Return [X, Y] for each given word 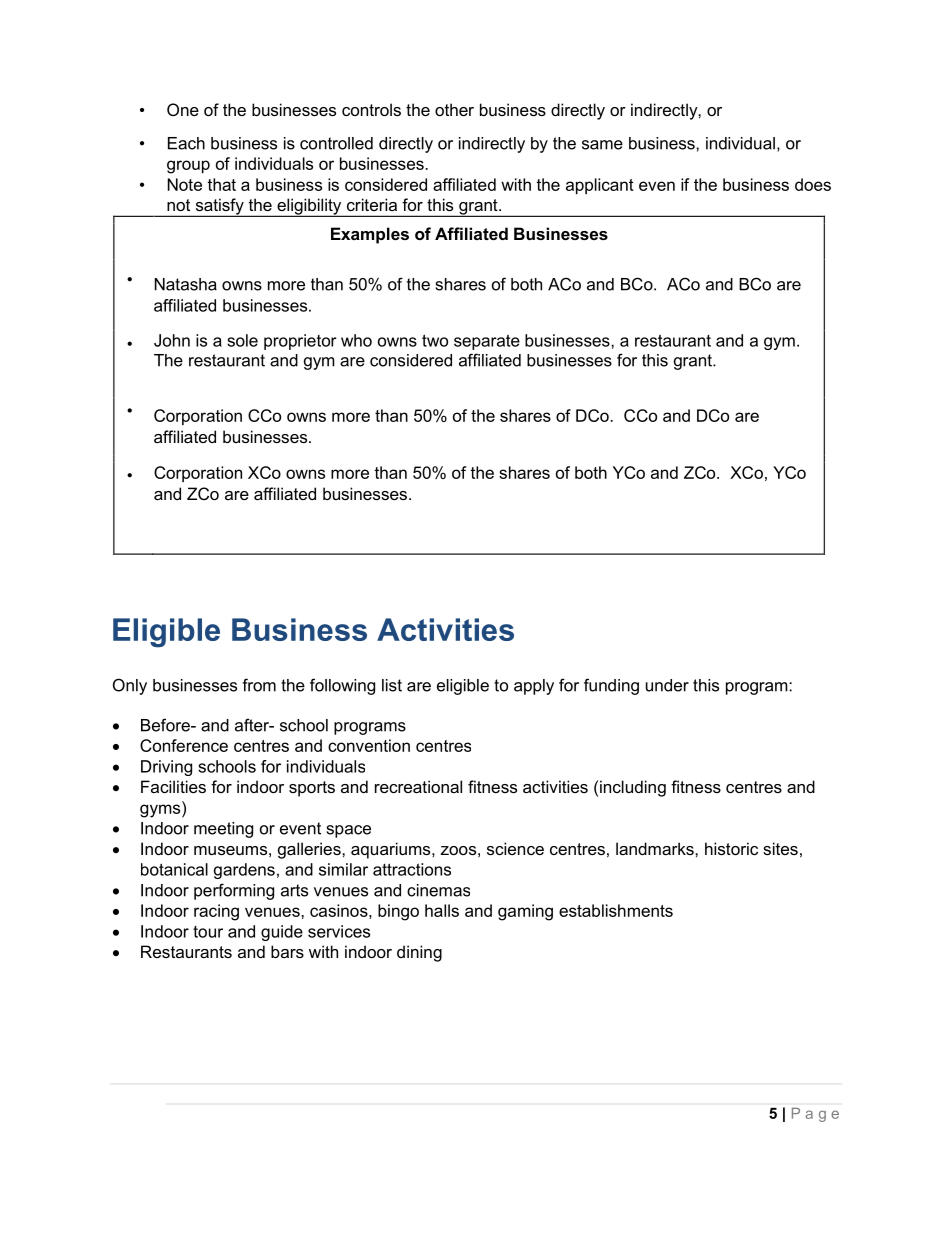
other [454, 109]
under [667, 685]
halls [442, 910]
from [259, 685]
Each [186, 143]
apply [534, 687]
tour [208, 932]
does [813, 184]
